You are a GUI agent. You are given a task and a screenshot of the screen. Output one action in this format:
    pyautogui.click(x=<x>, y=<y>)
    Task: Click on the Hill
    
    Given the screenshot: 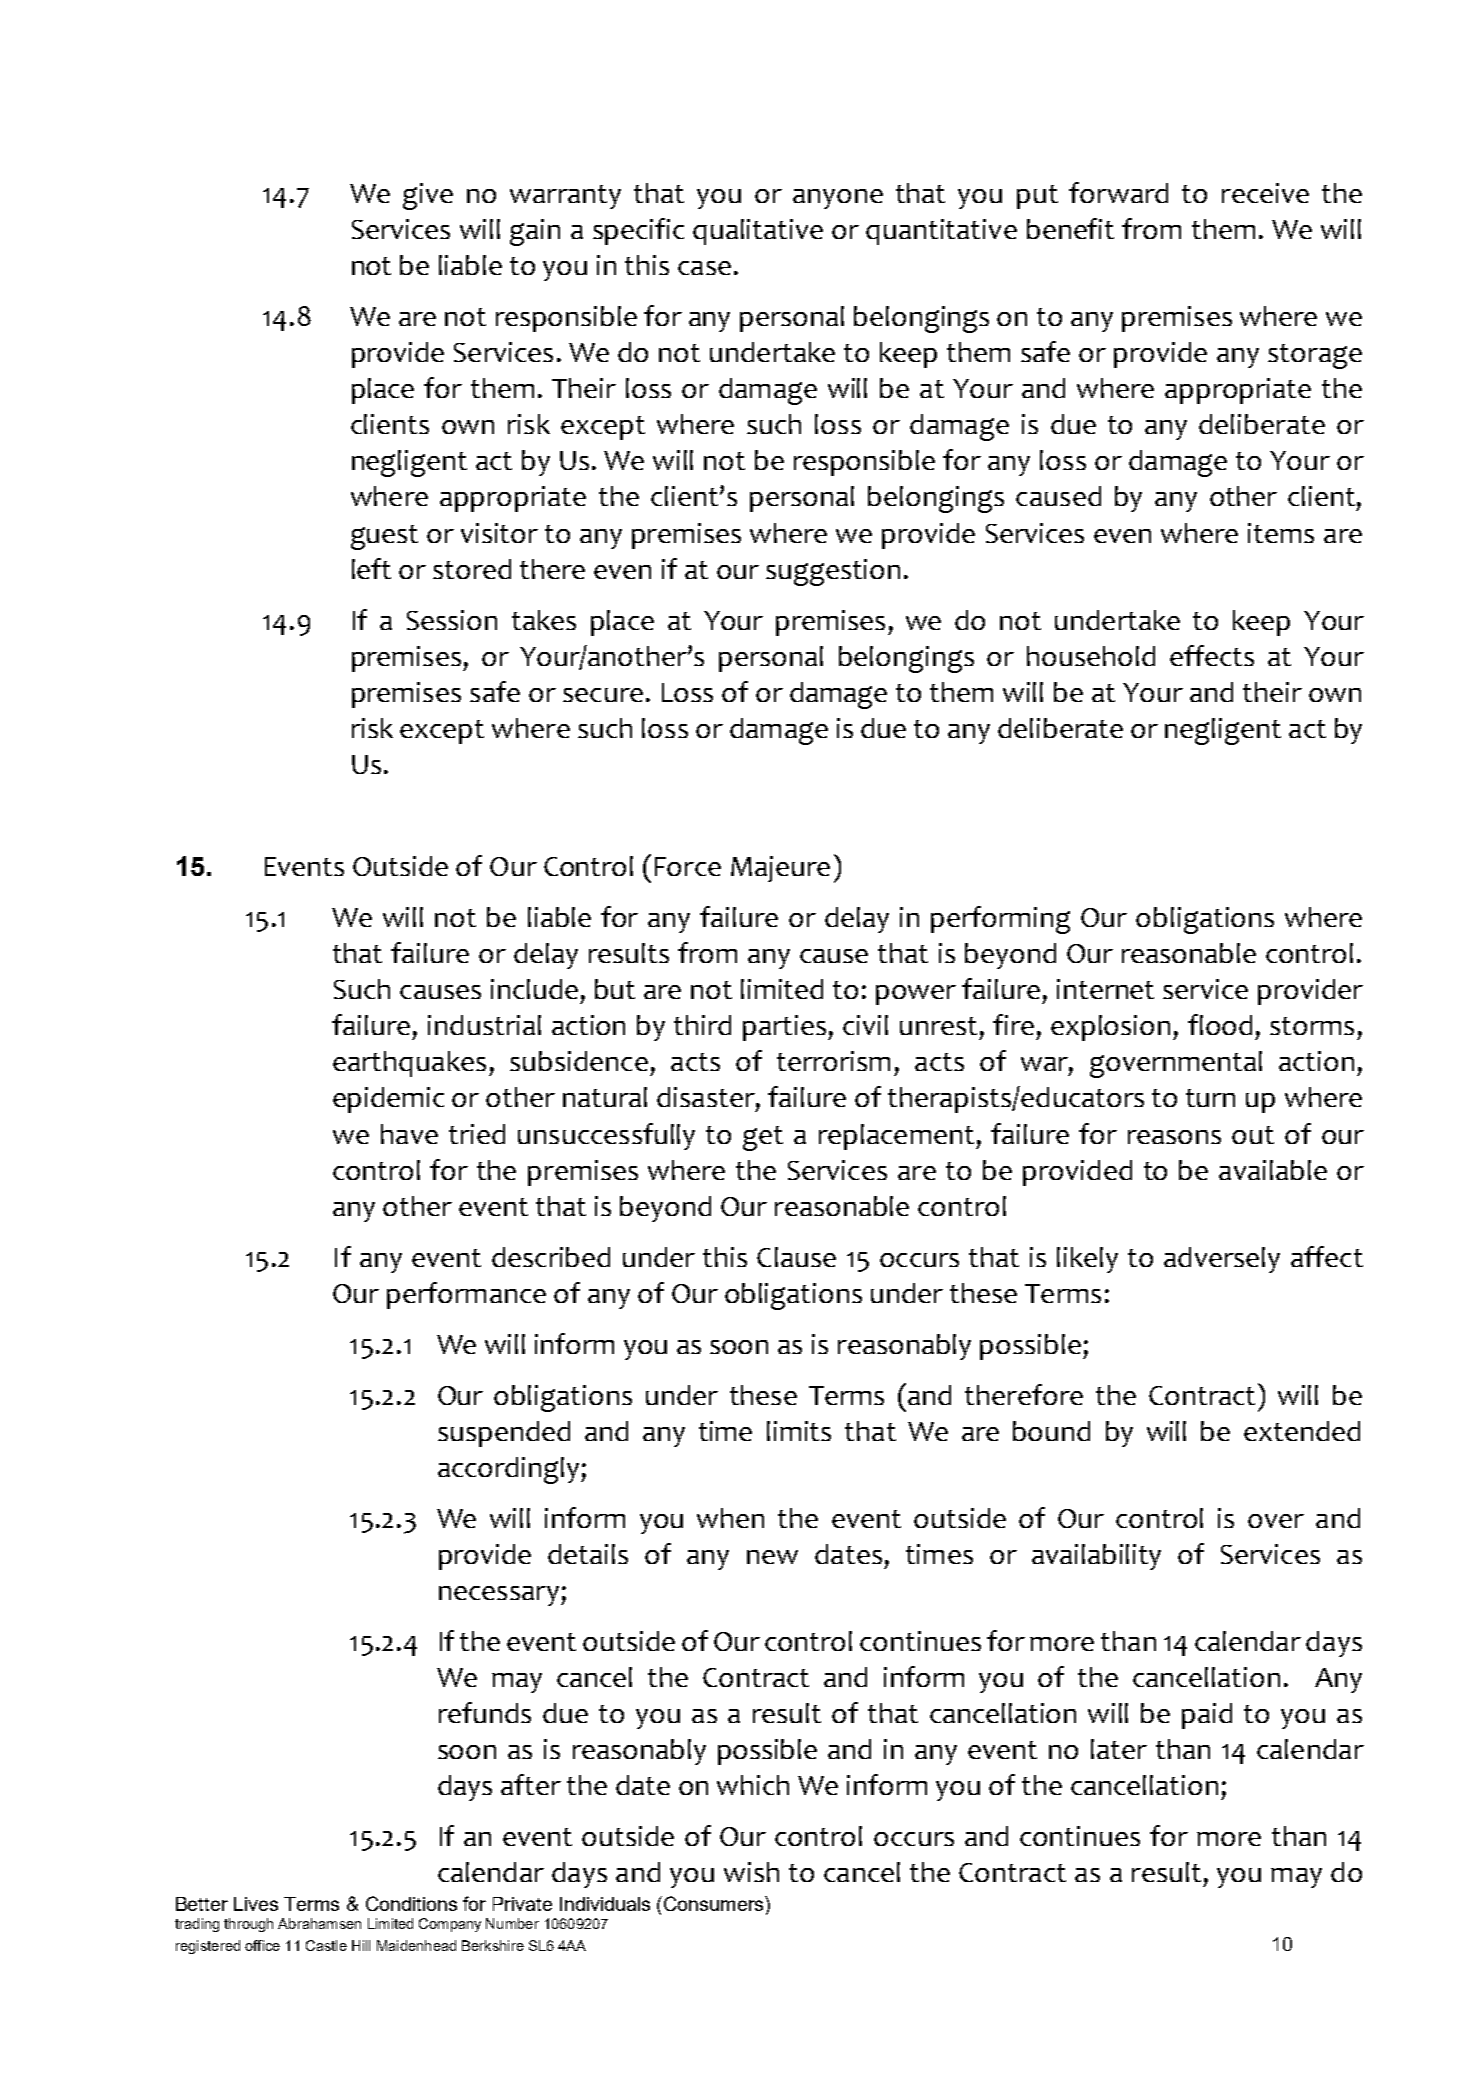 What is the action you would take?
    pyautogui.click(x=361, y=1945)
